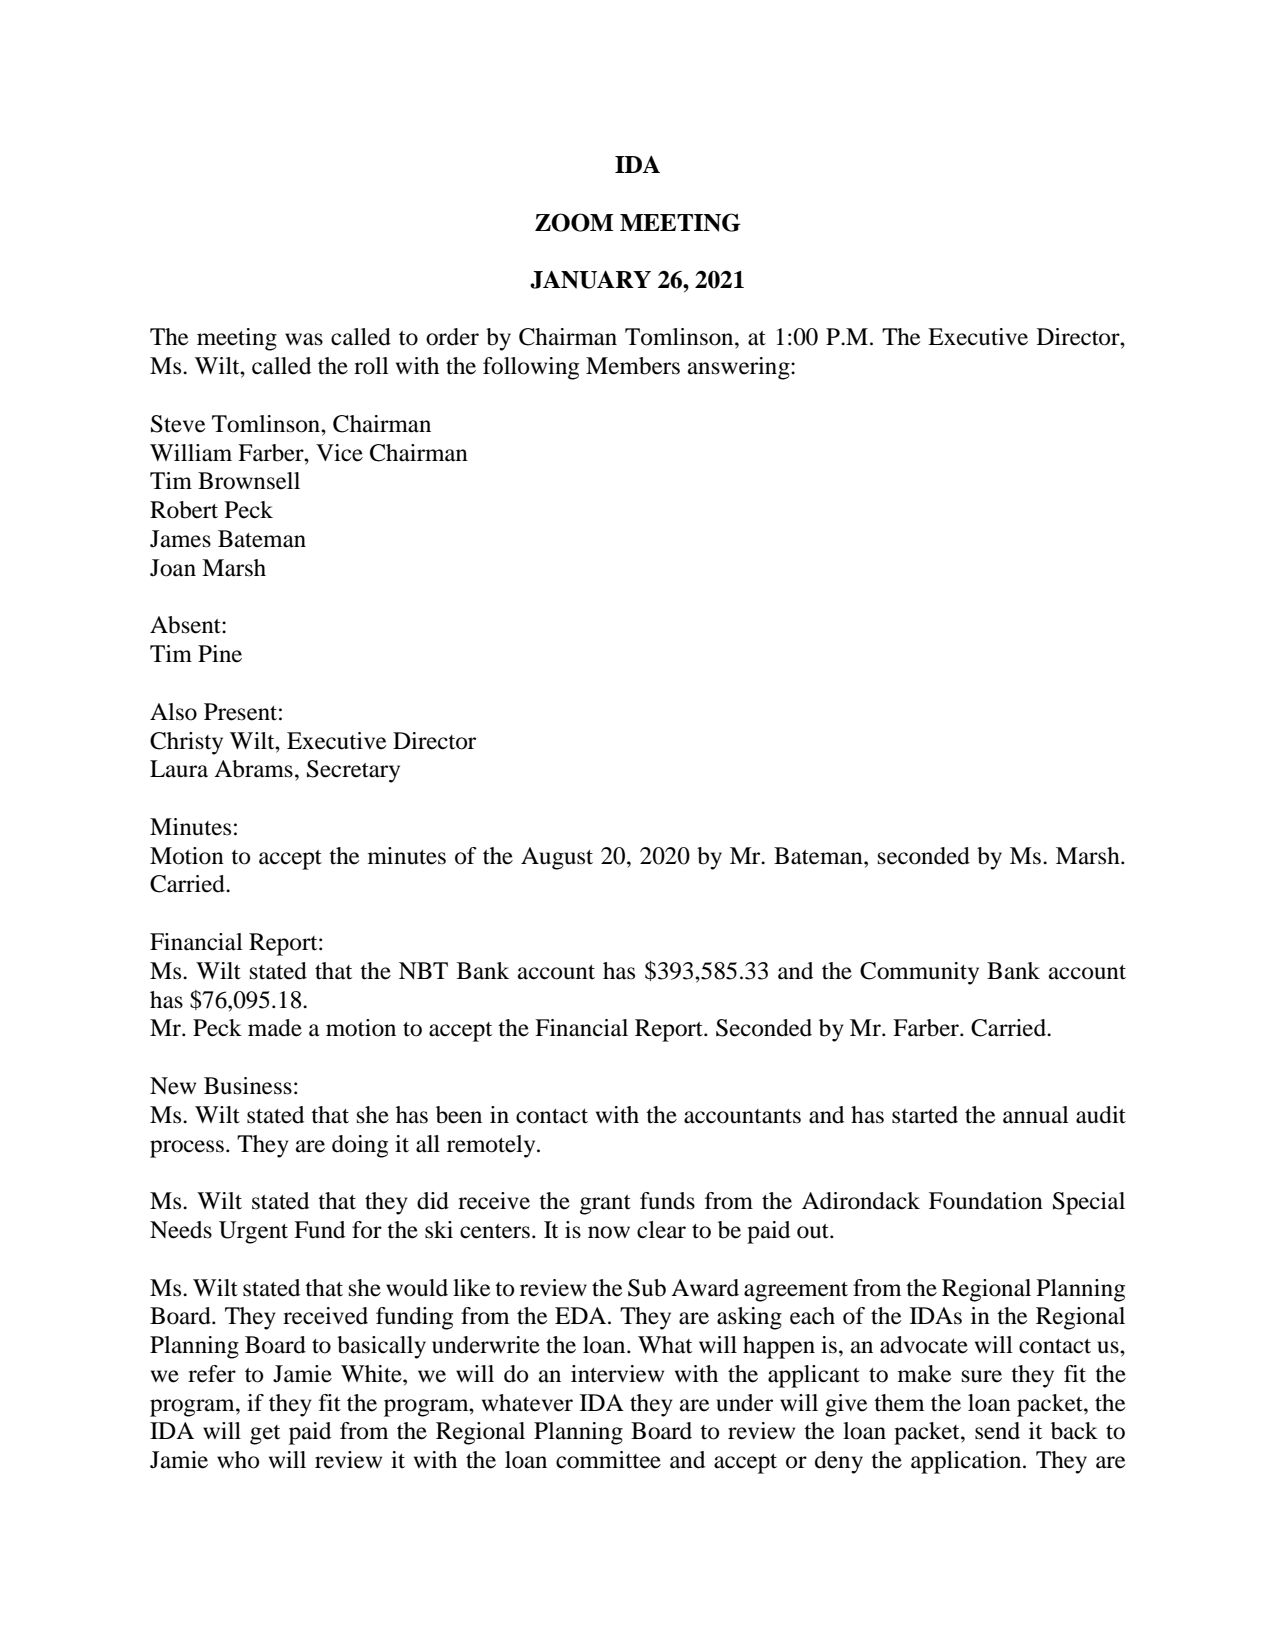 Image resolution: width=1276 pixels, height=1652 pixels. I want to click on made, so click(275, 1028).
